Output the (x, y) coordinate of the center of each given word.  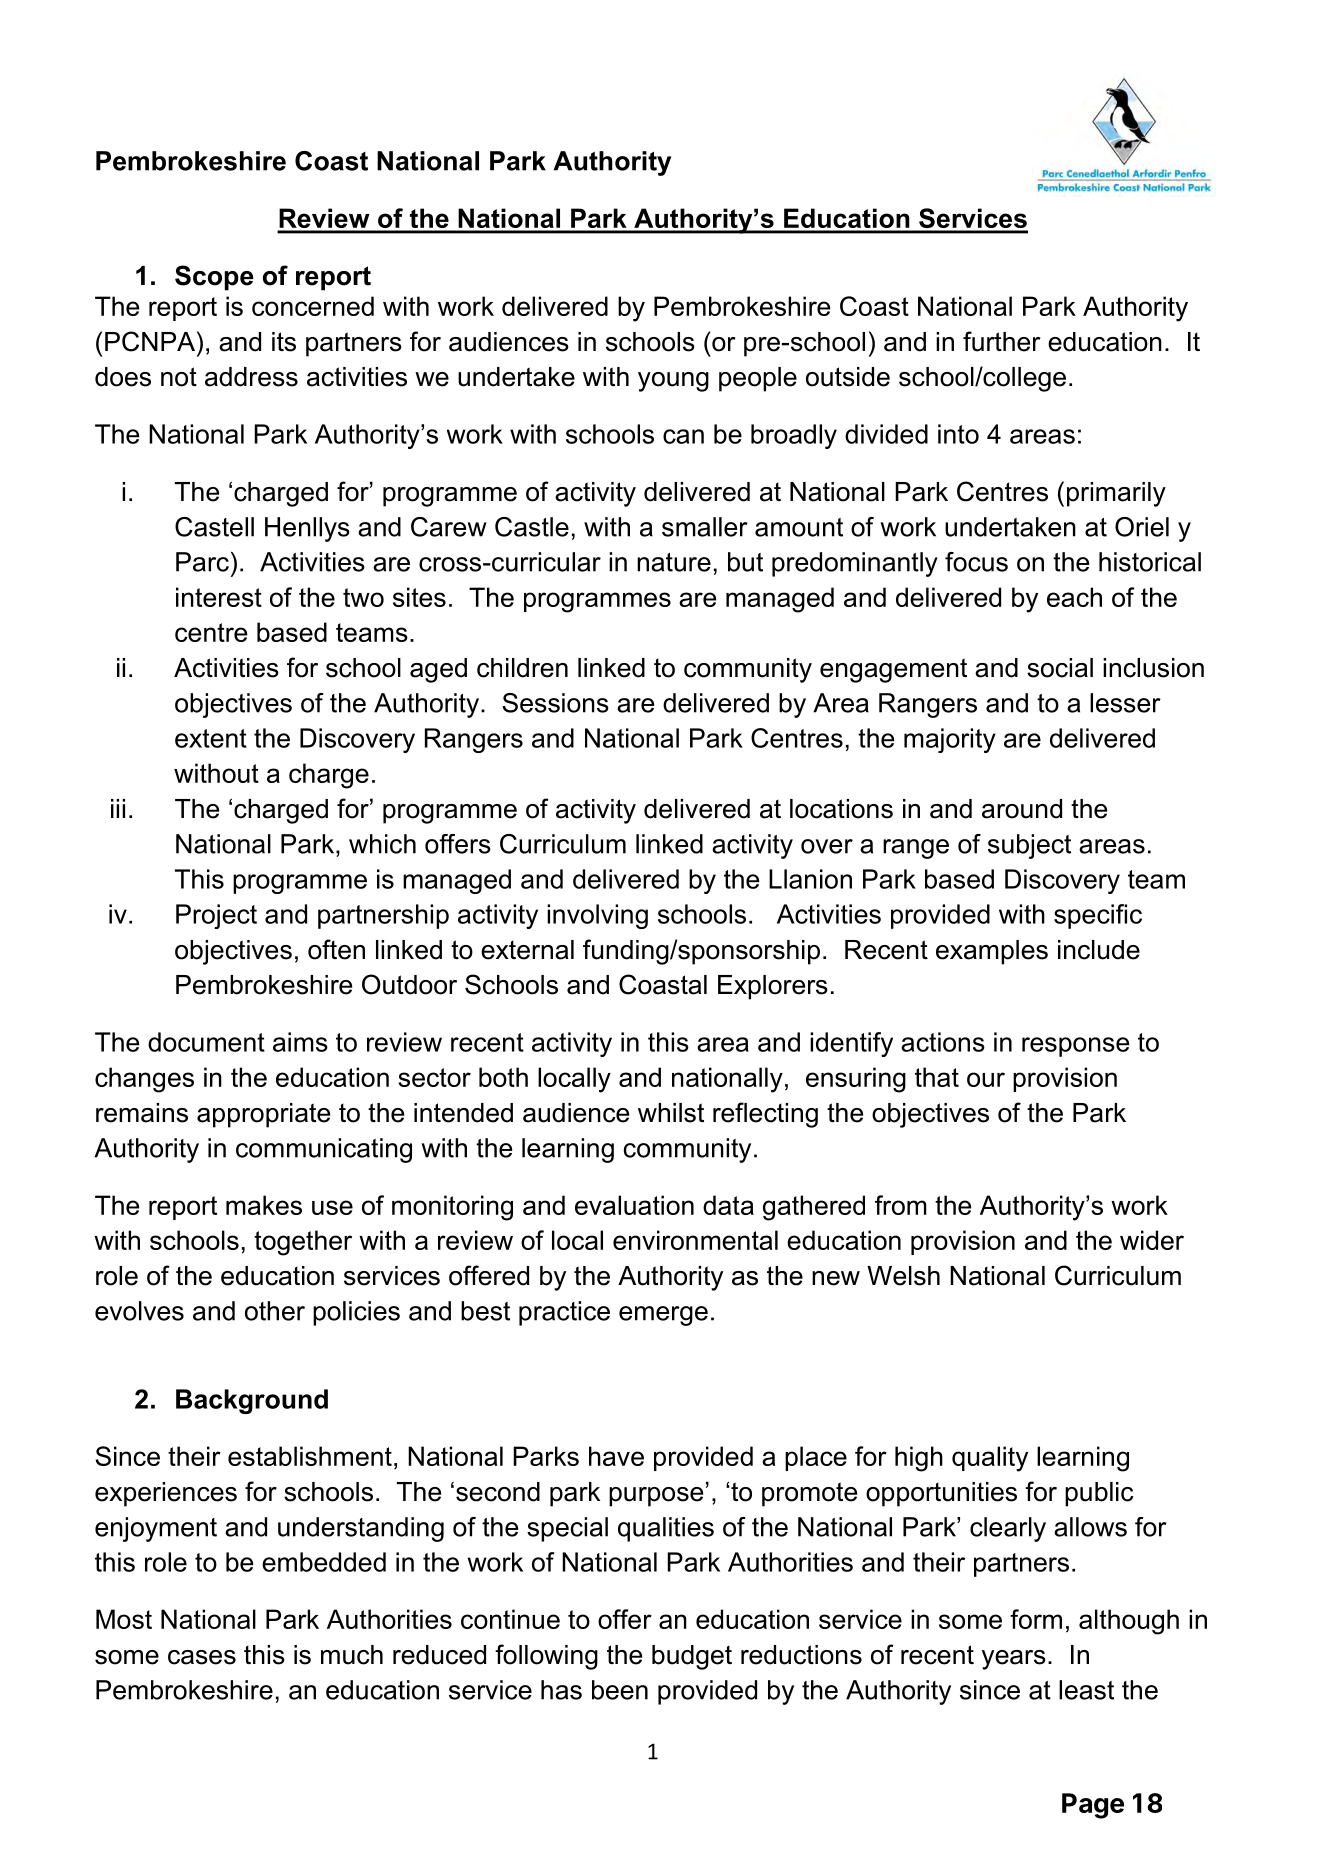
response (1075, 1047)
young (673, 382)
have (616, 1456)
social (1060, 668)
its (284, 342)
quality (990, 1459)
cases (202, 1657)
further (1002, 341)
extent (211, 738)
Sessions (555, 703)
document (206, 1042)
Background (252, 1401)
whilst (671, 1113)
